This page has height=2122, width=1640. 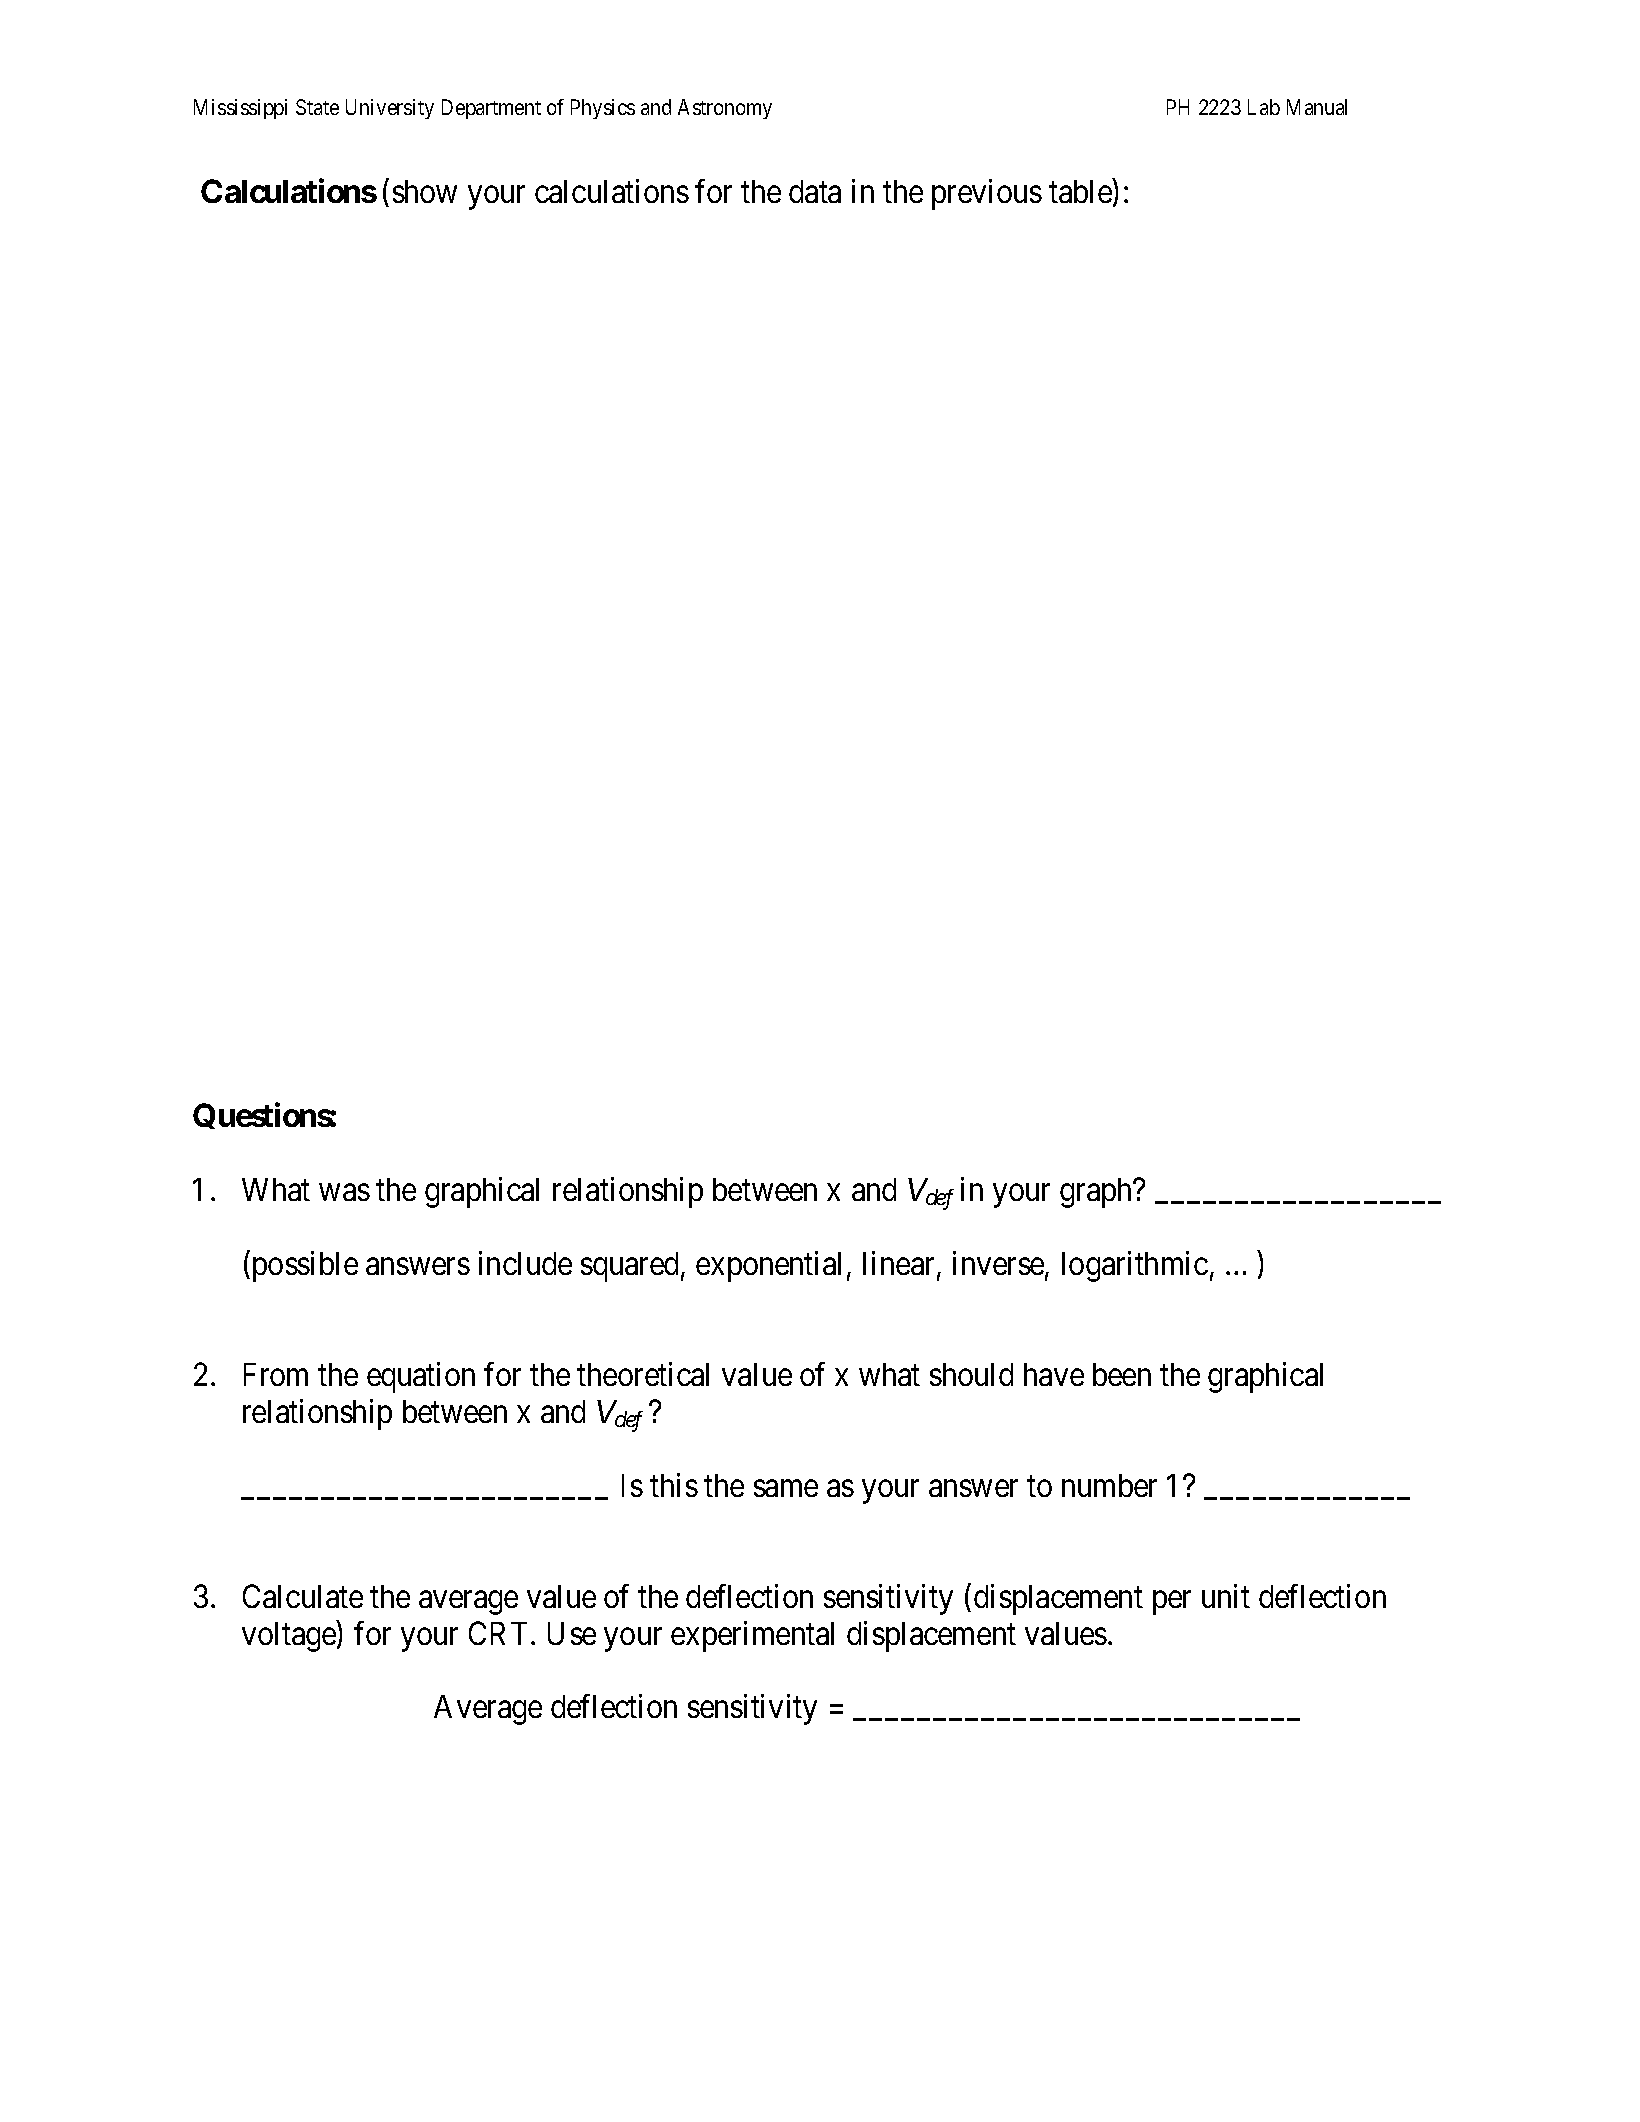 I want to click on data, so click(x=815, y=191).
